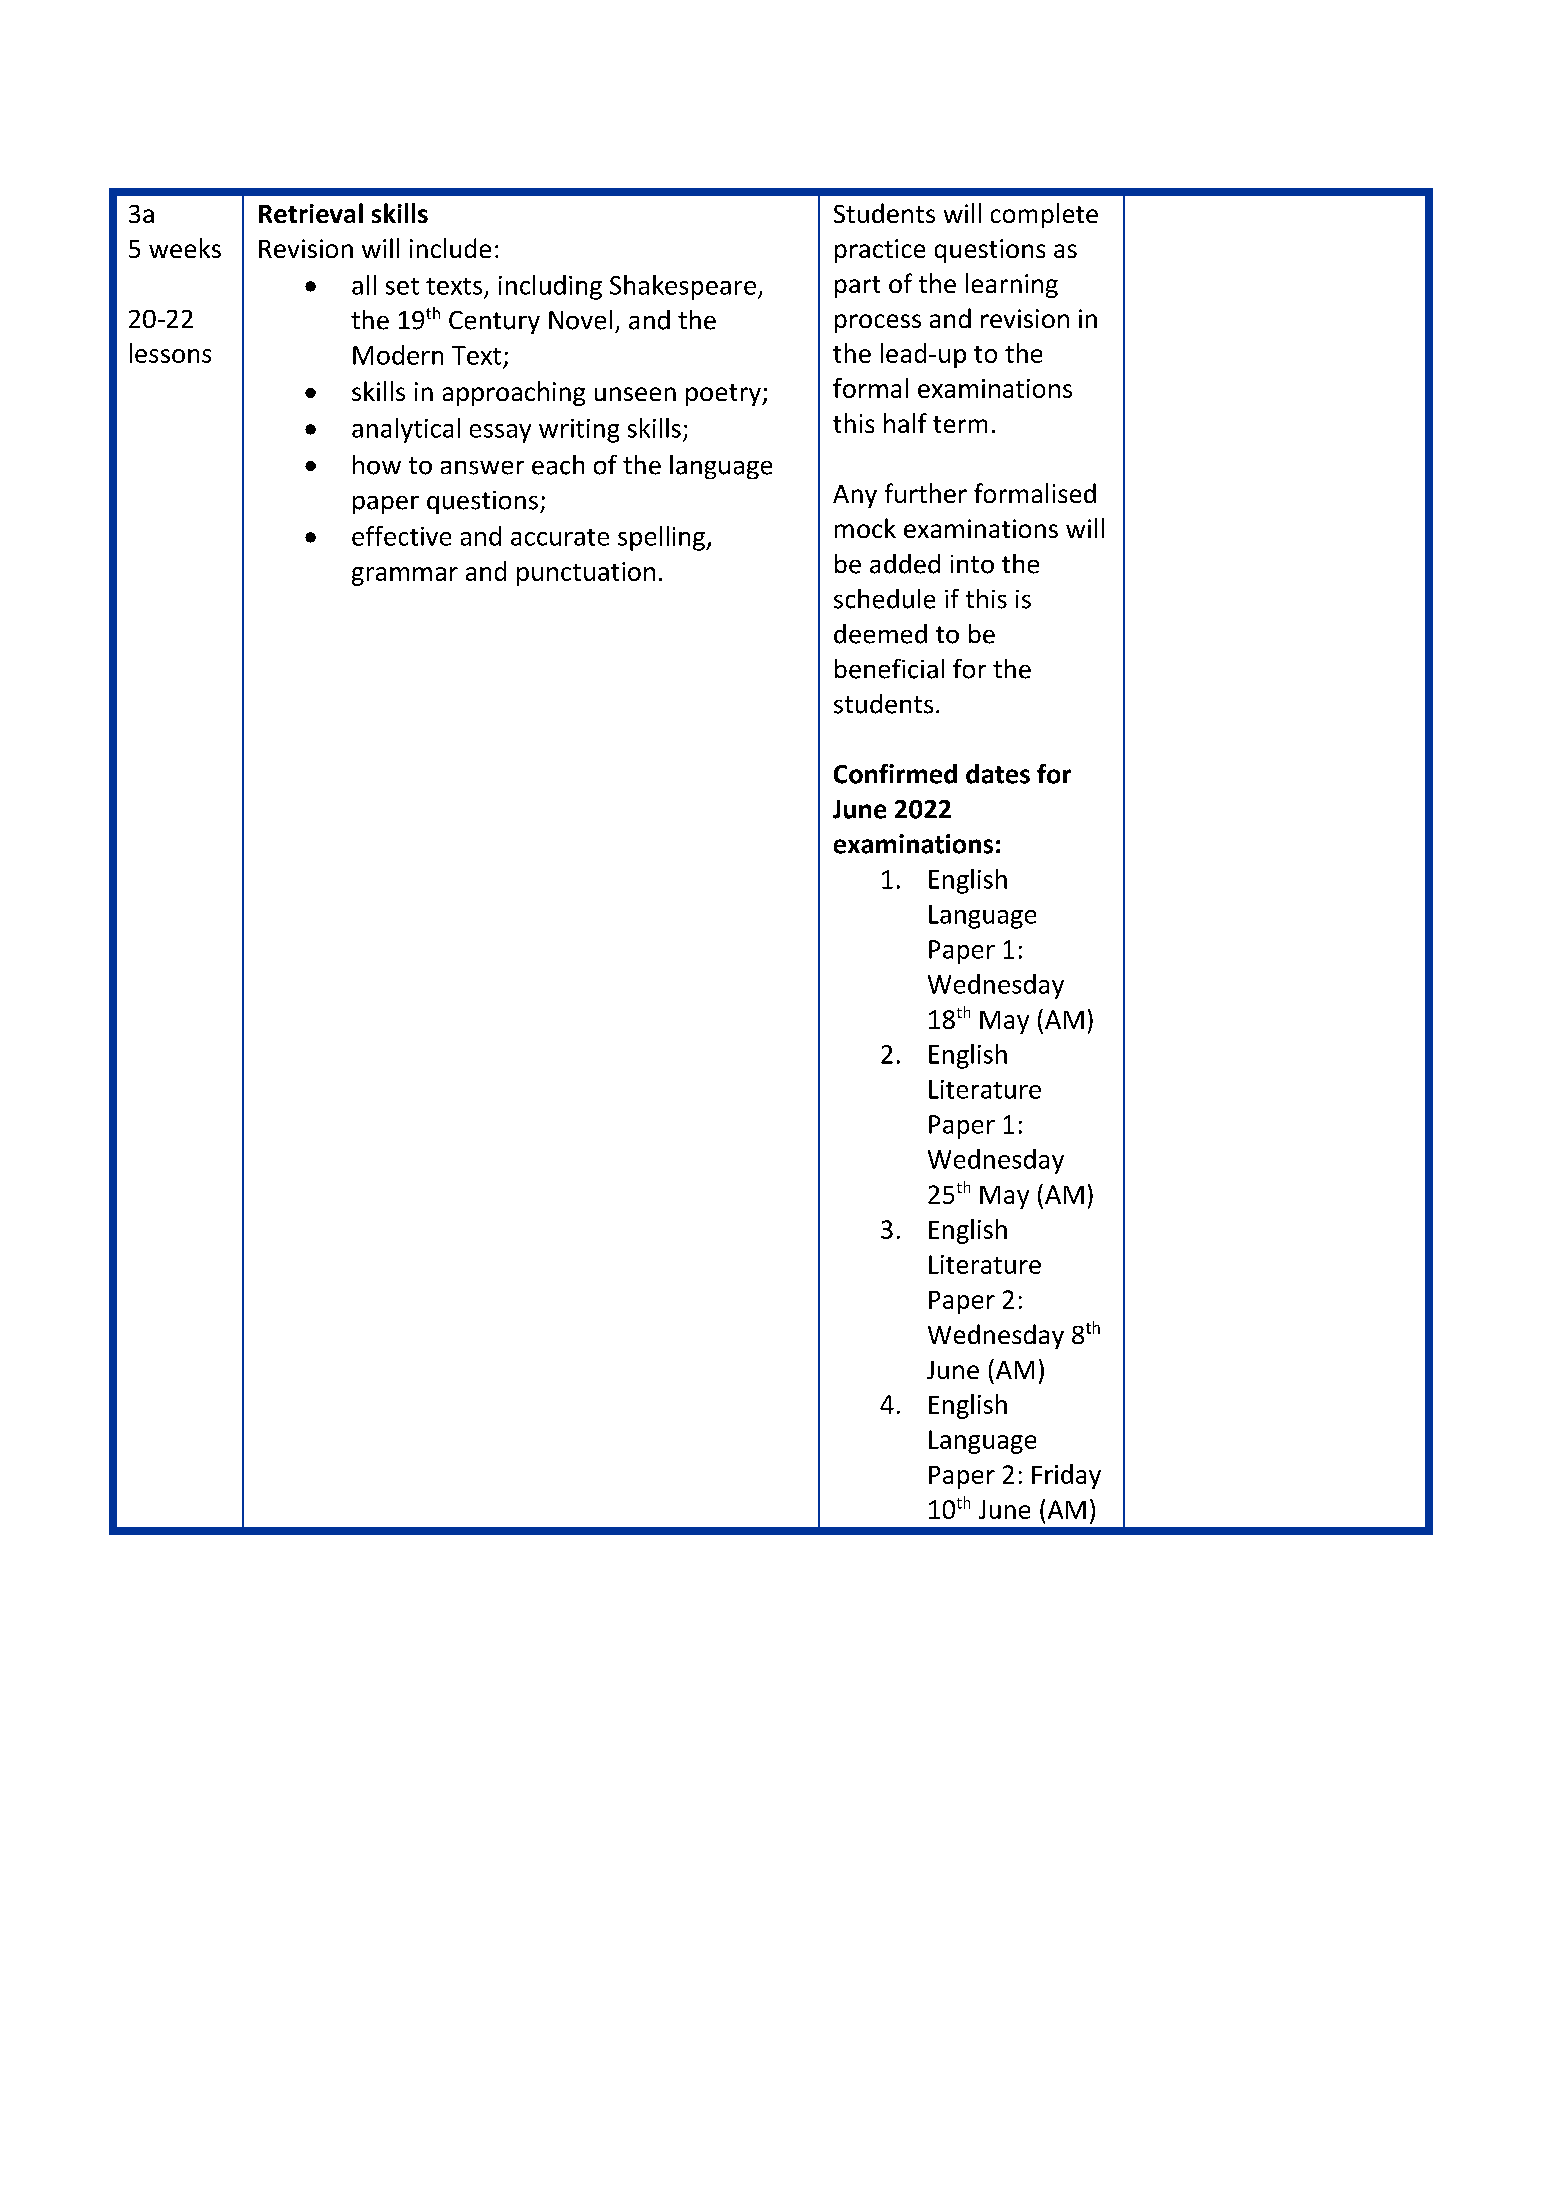 The image size is (1553, 2196). Describe the element at coordinates (311, 213) in the page. I see `Retrieval` at that location.
